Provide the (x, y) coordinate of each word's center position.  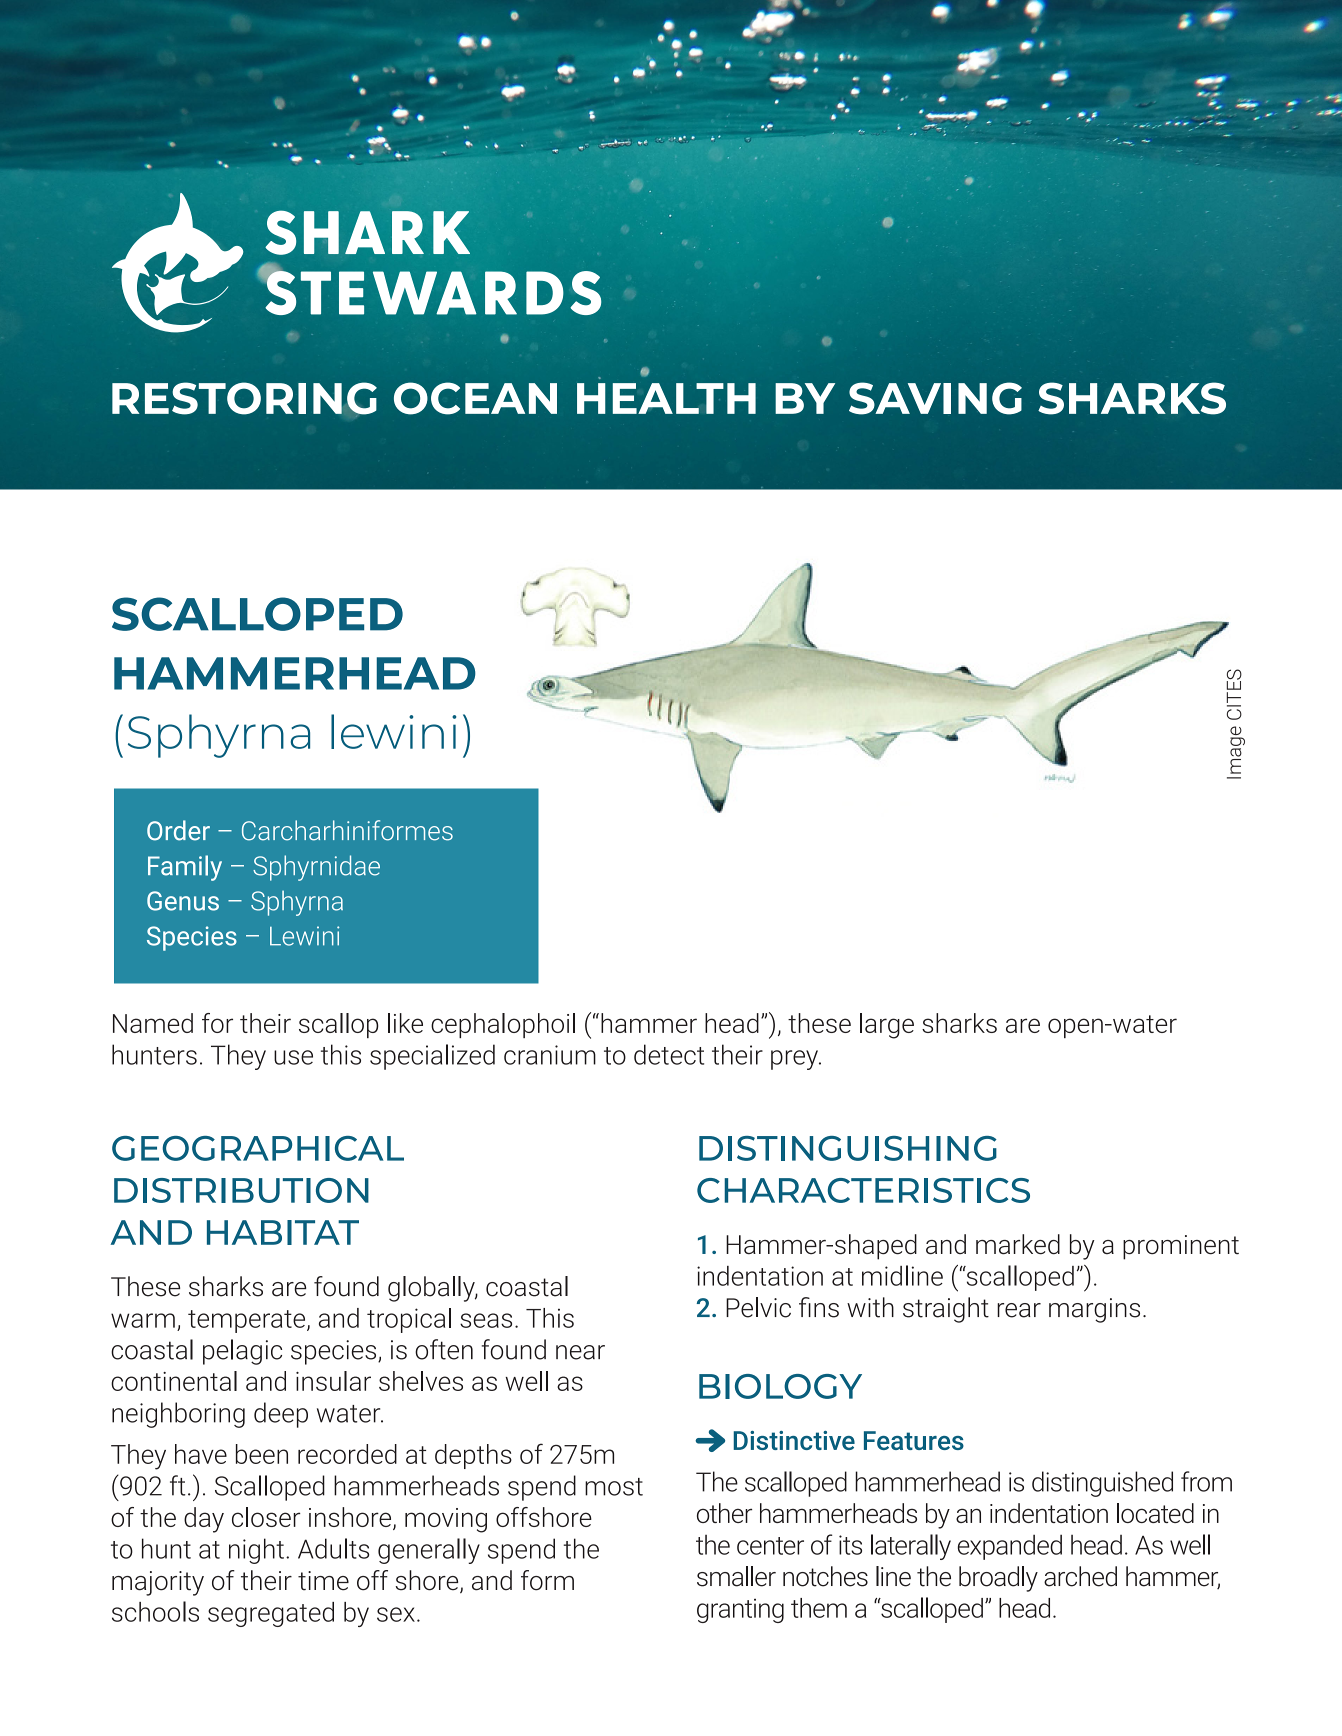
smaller (736, 1576)
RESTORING (244, 399)
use (293, 1057)
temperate (248, 1321)
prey (795, 1060)
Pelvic (758, 1307)
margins (1094, 1310)
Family (185, 868)
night (256, 1551)
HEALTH (666, 398)
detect (669, 1054)
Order (178, 830)
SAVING (935, 398)
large (887, 1026)
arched (1080, 1576)
